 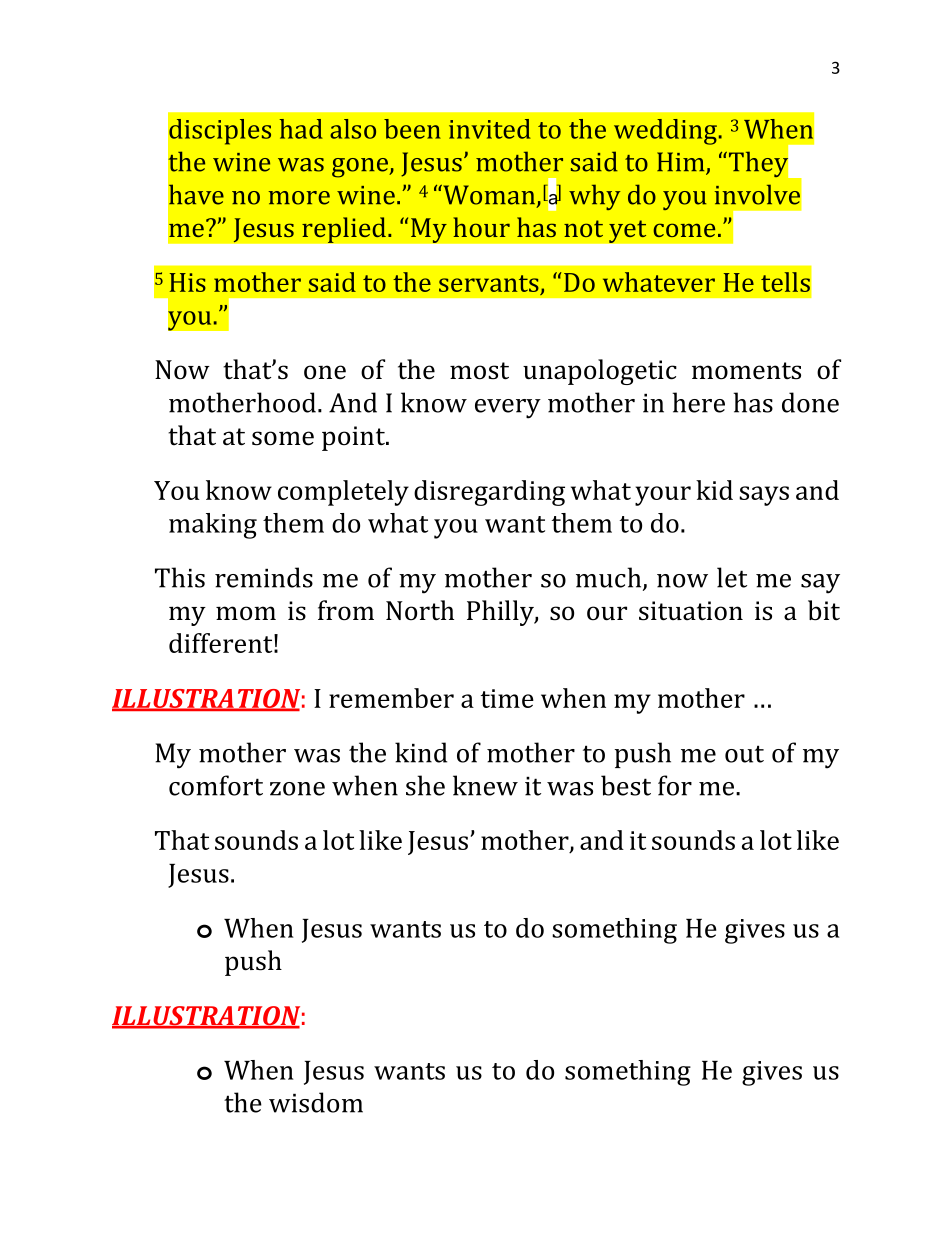 I want to click on invited, so click(x=490, y=129).
